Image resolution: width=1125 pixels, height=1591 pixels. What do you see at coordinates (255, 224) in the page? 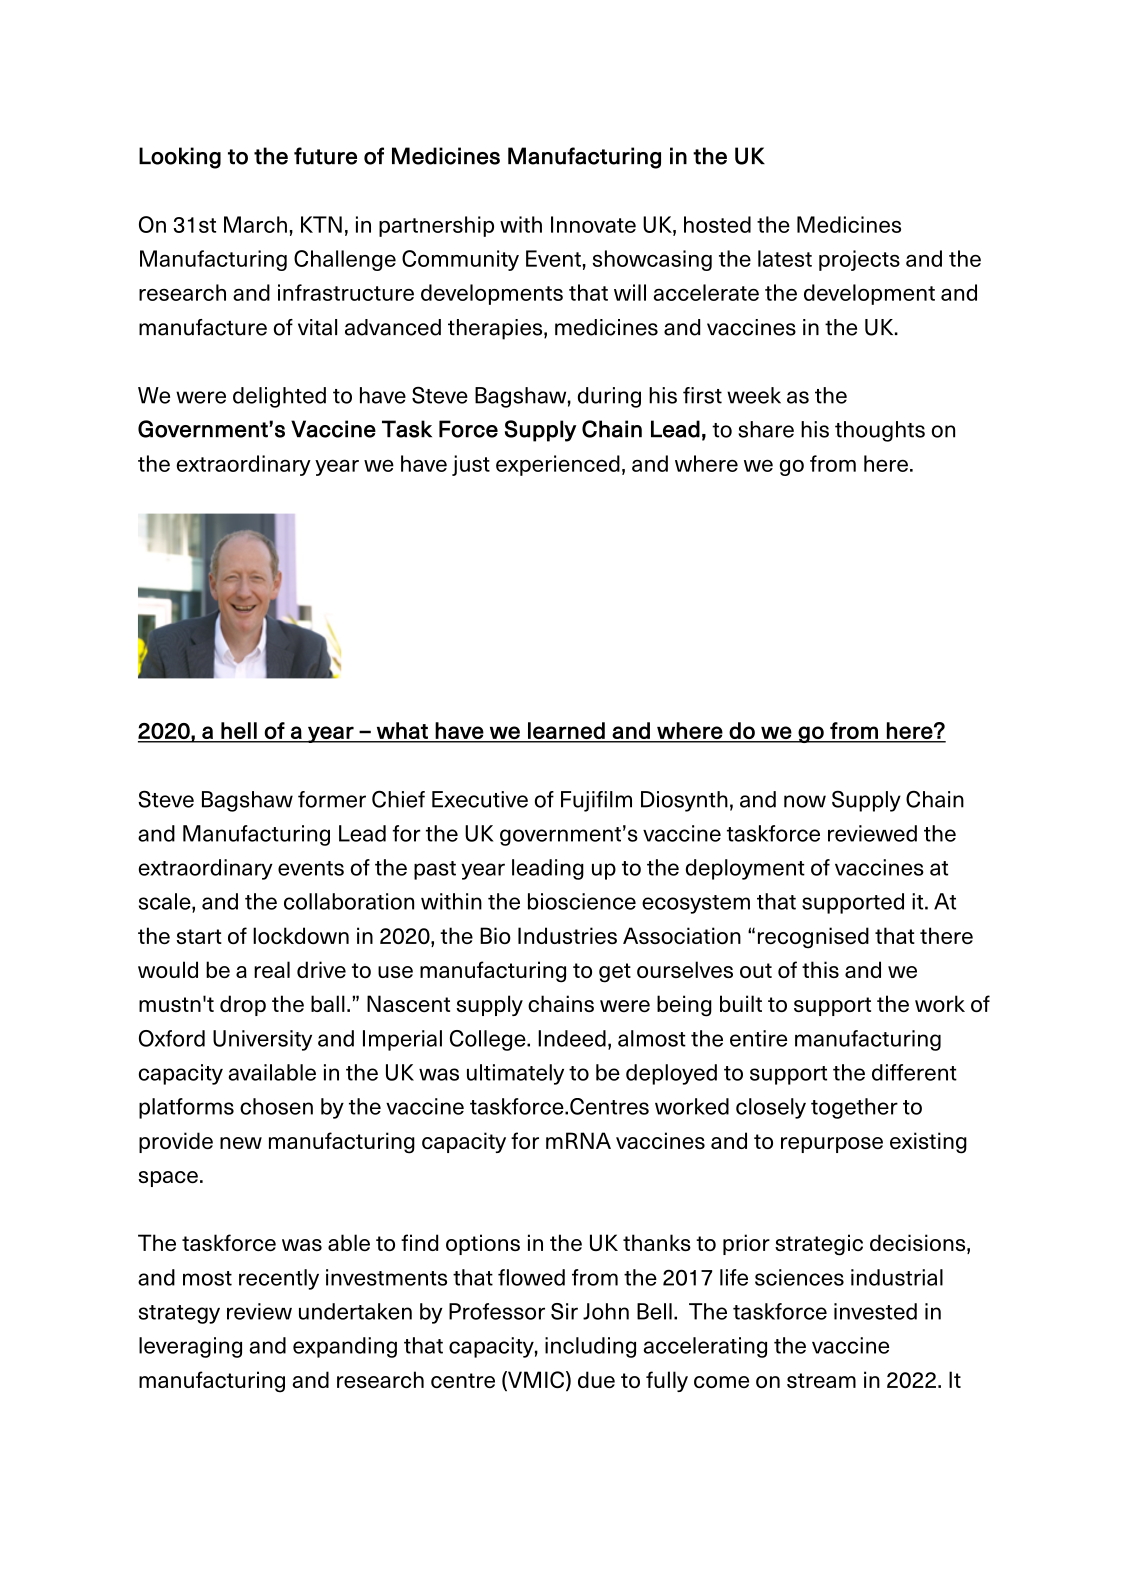
I see `March` at bounding box center [255, 224].
